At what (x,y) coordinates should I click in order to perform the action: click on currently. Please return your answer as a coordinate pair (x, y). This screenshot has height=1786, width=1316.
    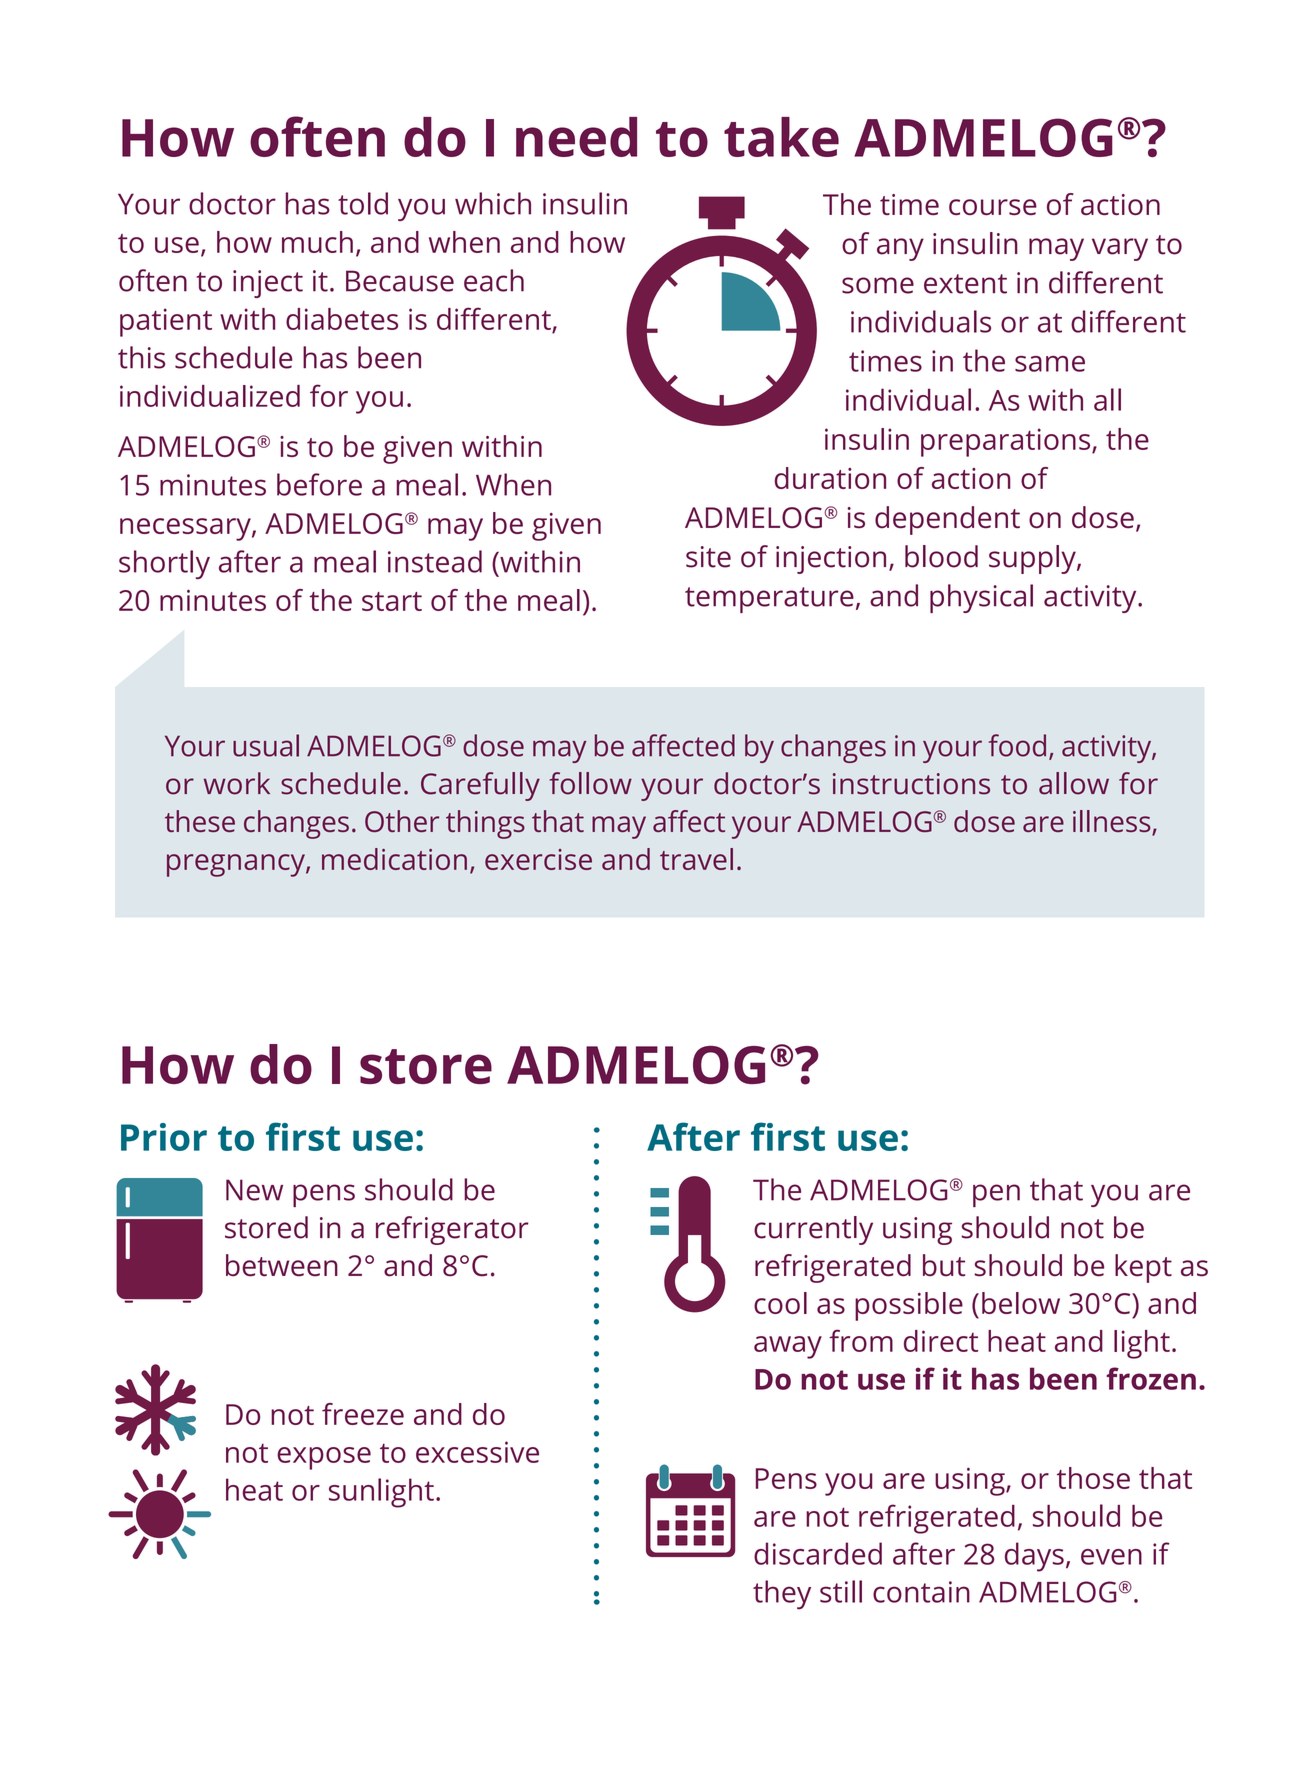
    Looking at the image, I should click on (813, 1230).
